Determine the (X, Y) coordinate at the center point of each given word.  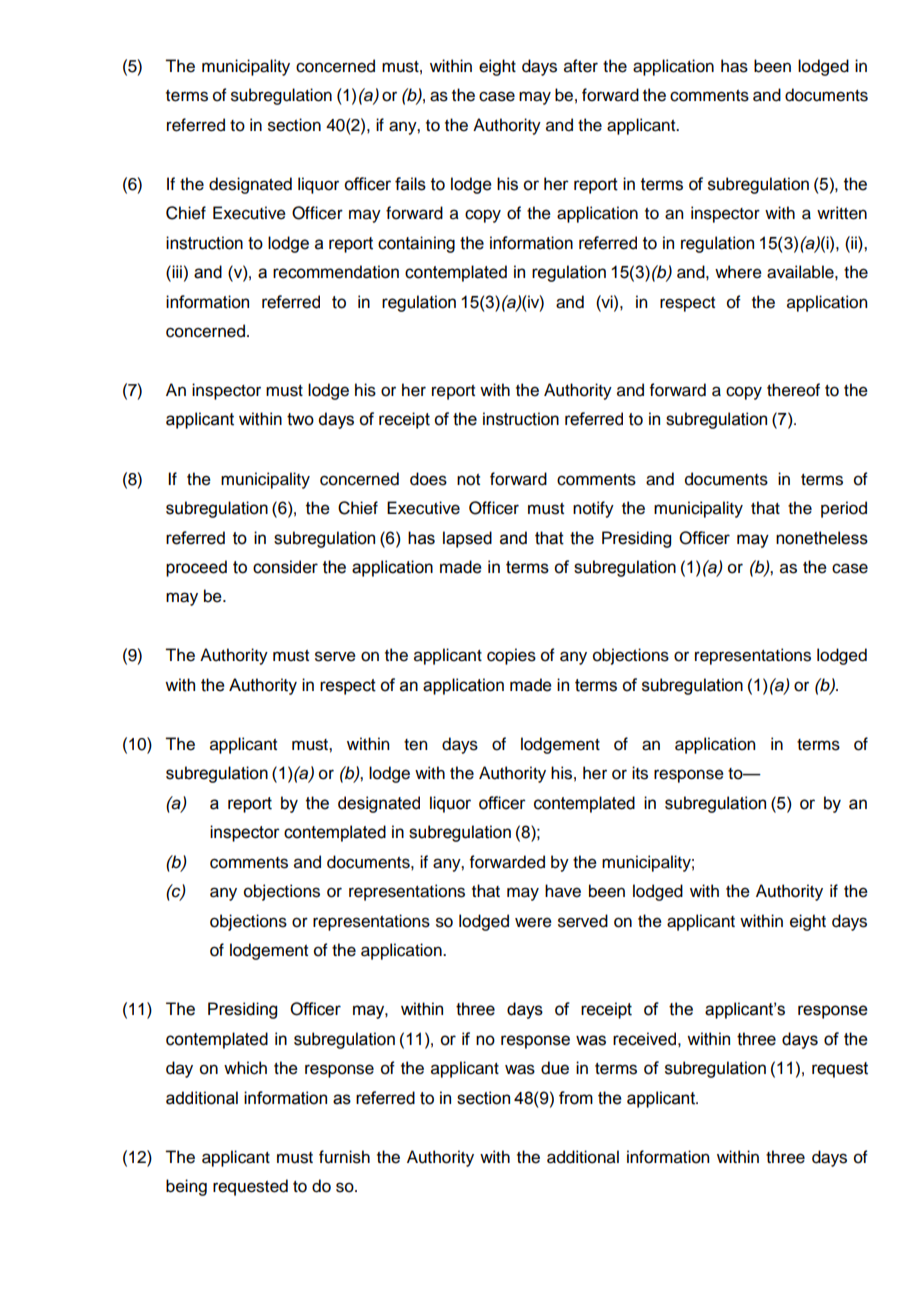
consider (285, 567)
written (842, 213)
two (300, 419)
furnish (344, 1157)
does (428, 479)
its (640, 773)
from (576, 1098)
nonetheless (822, 538)
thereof (793, 390)
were (533, 922)
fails (410, 184)
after (581, 66)
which (245, 1068)
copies (511, 656)
